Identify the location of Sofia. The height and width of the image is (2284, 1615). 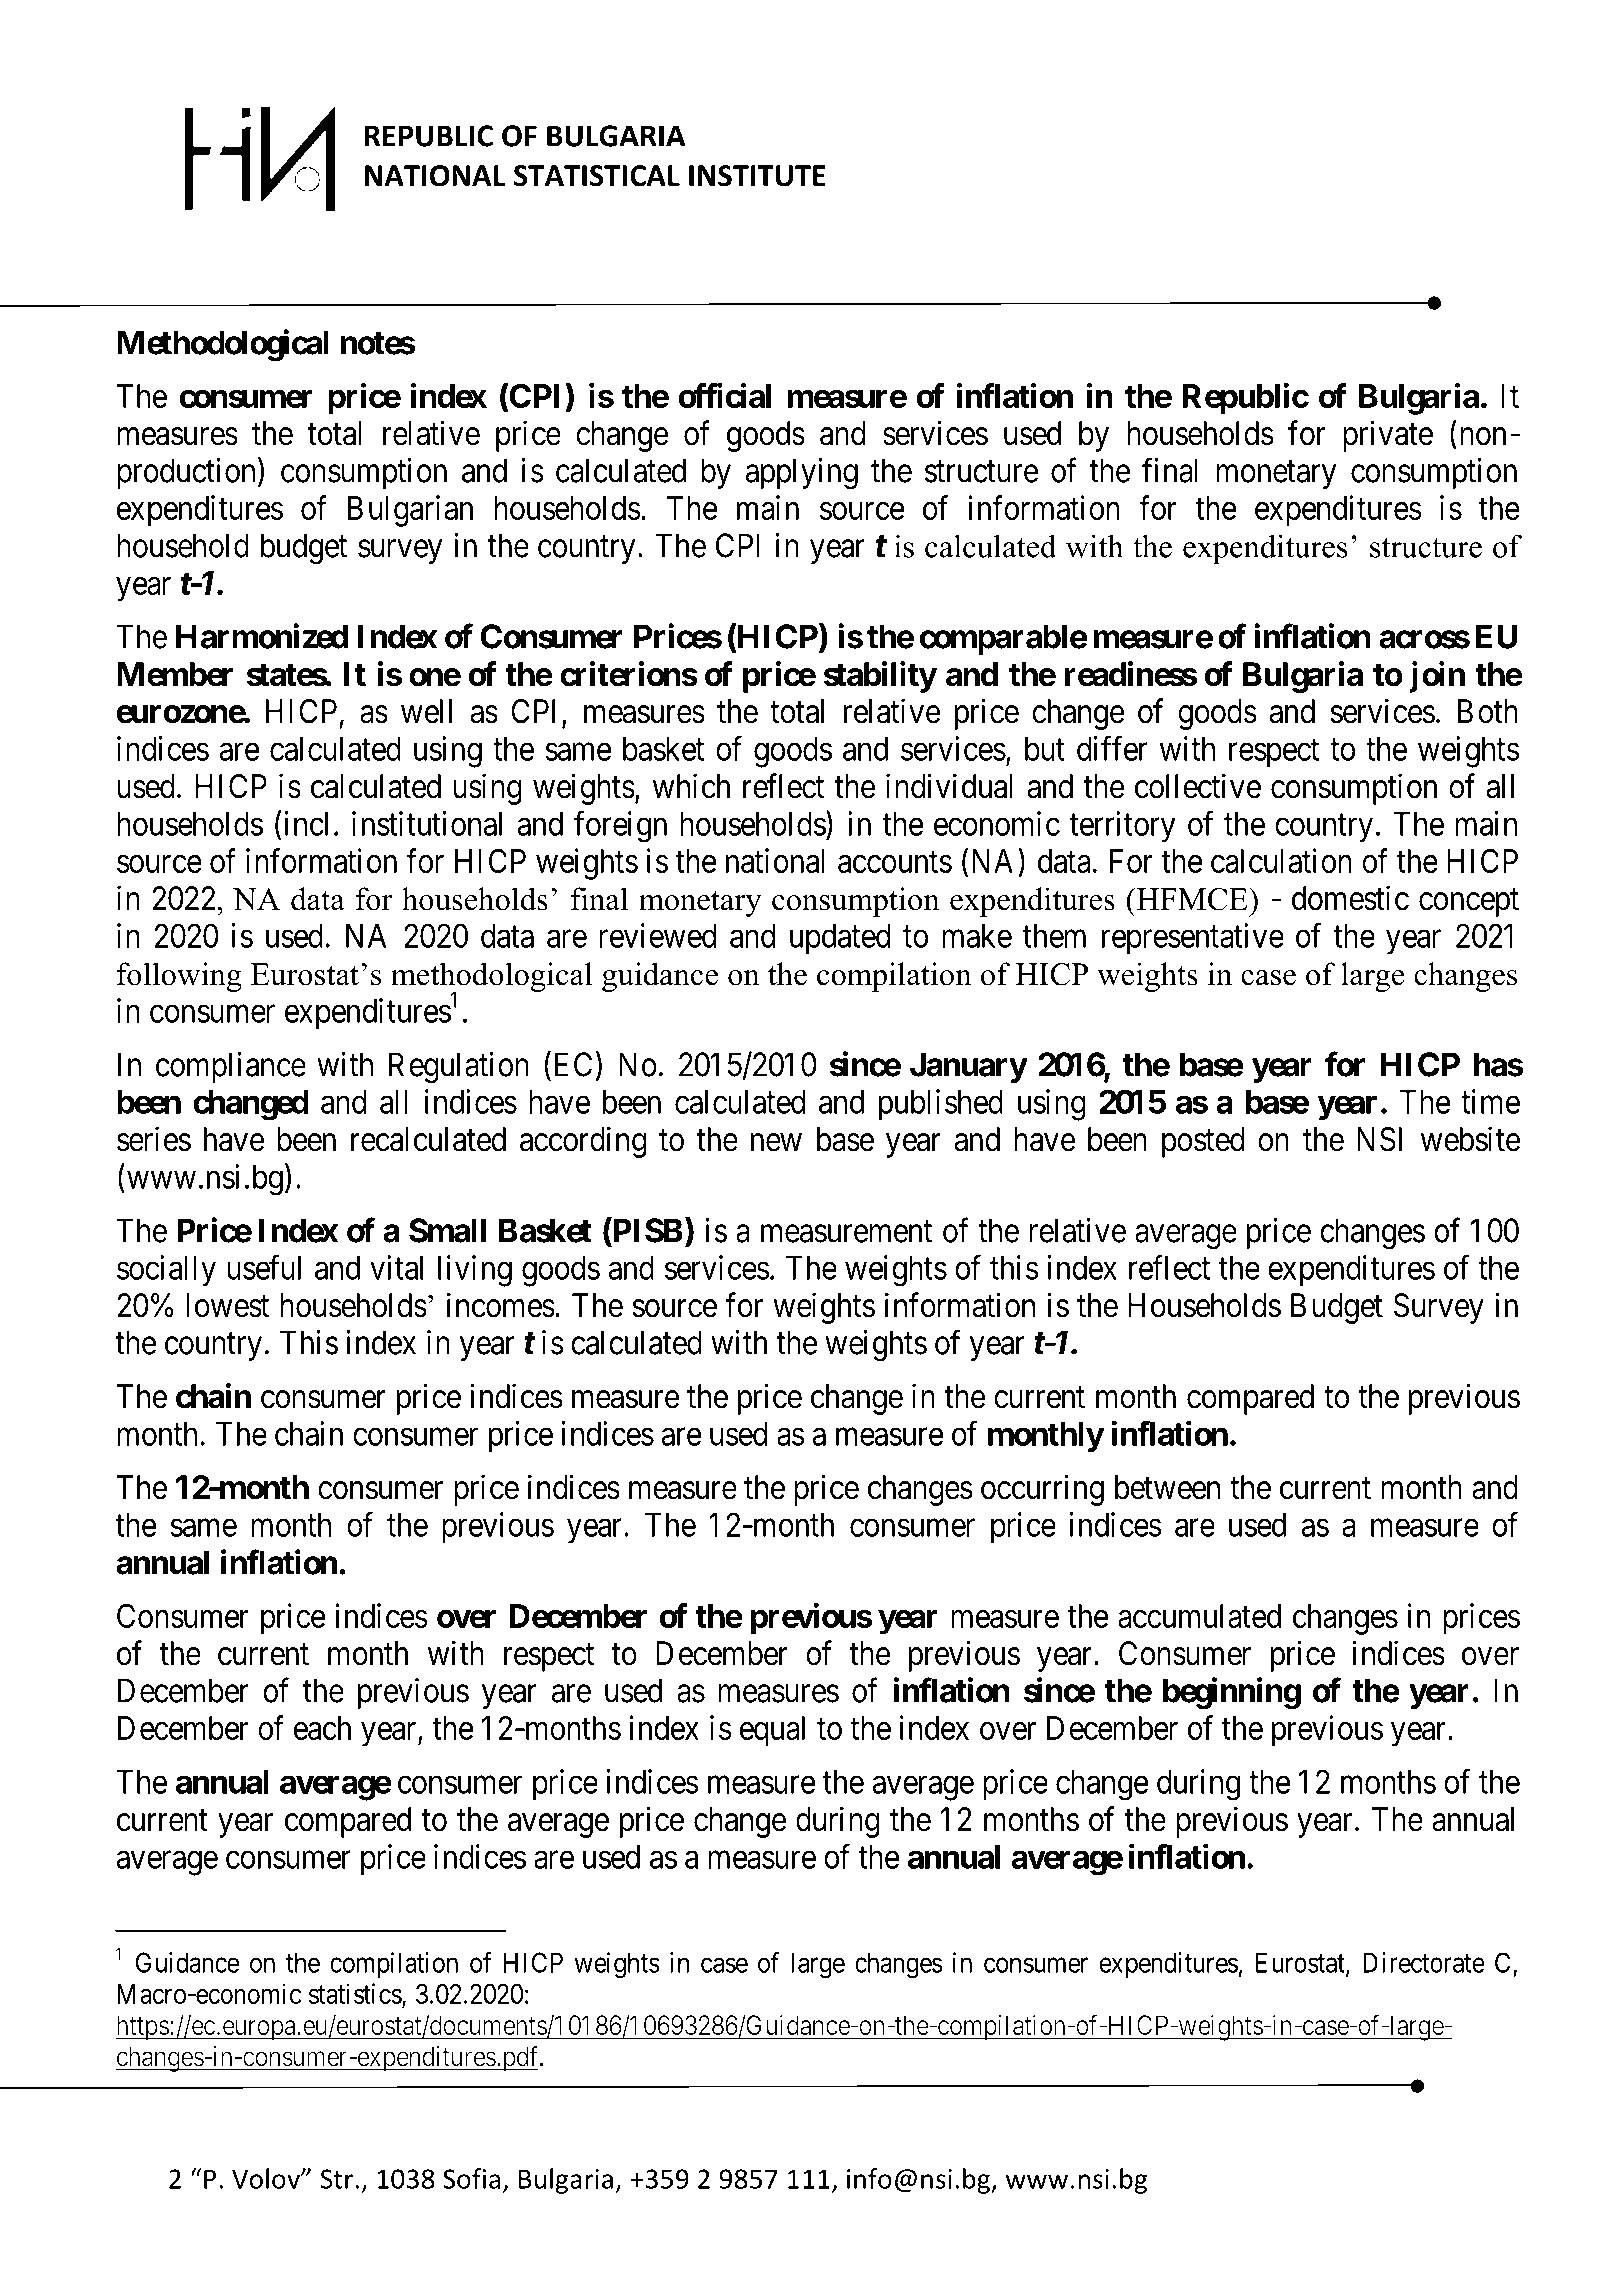
(471, 2178).
